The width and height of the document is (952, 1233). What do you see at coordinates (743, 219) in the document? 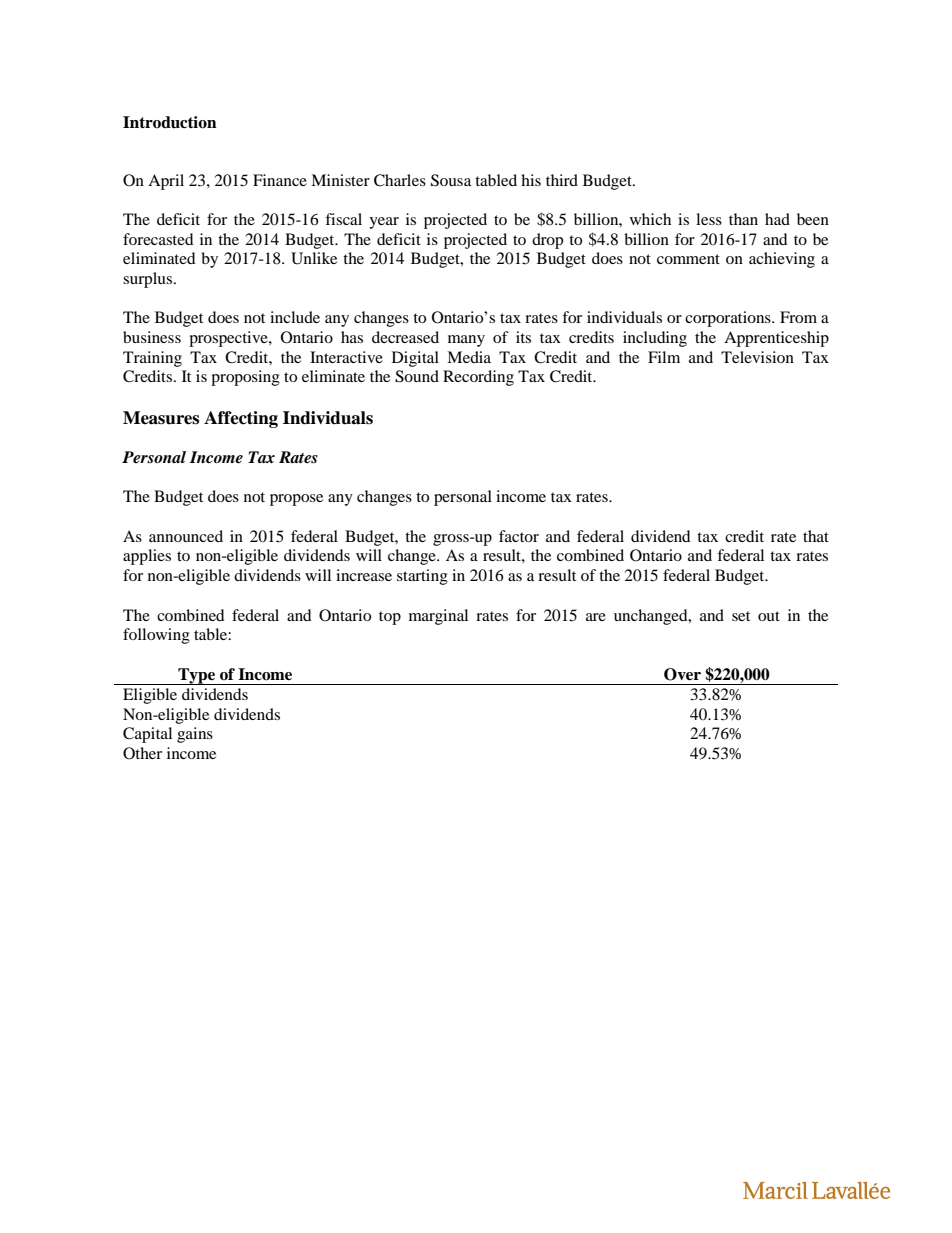
I see `than` at bounding box center [743, 219].
